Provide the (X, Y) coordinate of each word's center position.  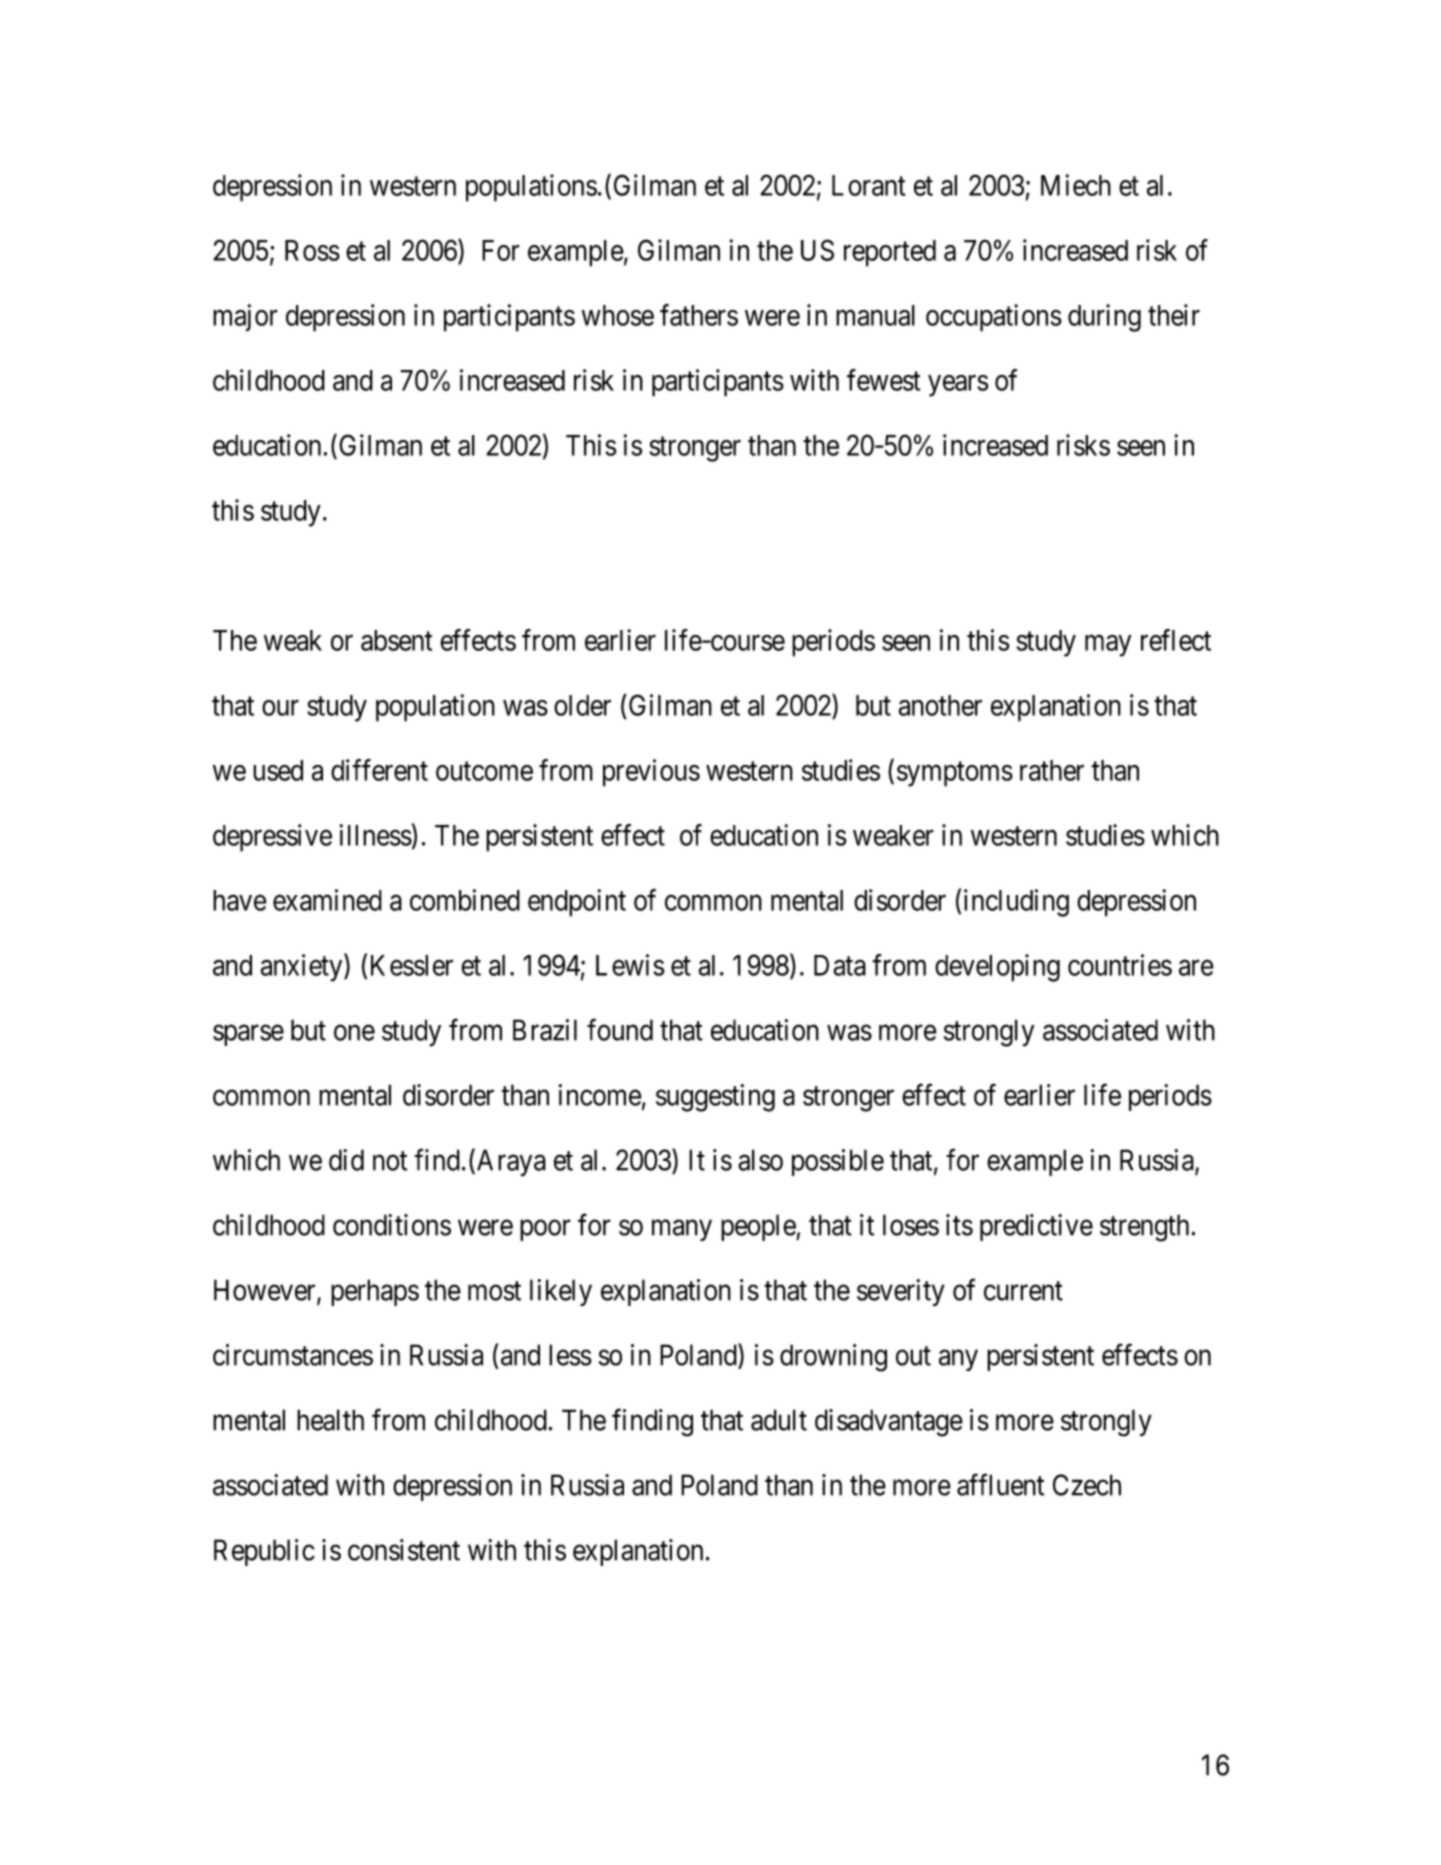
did (346, 1160)
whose (618, 315)
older (582, 705)
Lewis (630, 965)
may (1108, 646)
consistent (404, 1550)
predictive (1036, 1227)
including (1016, 903)
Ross (312, 250)
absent (396, 640)
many (682, 1230)
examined (327, 900)
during (1104, 318)
